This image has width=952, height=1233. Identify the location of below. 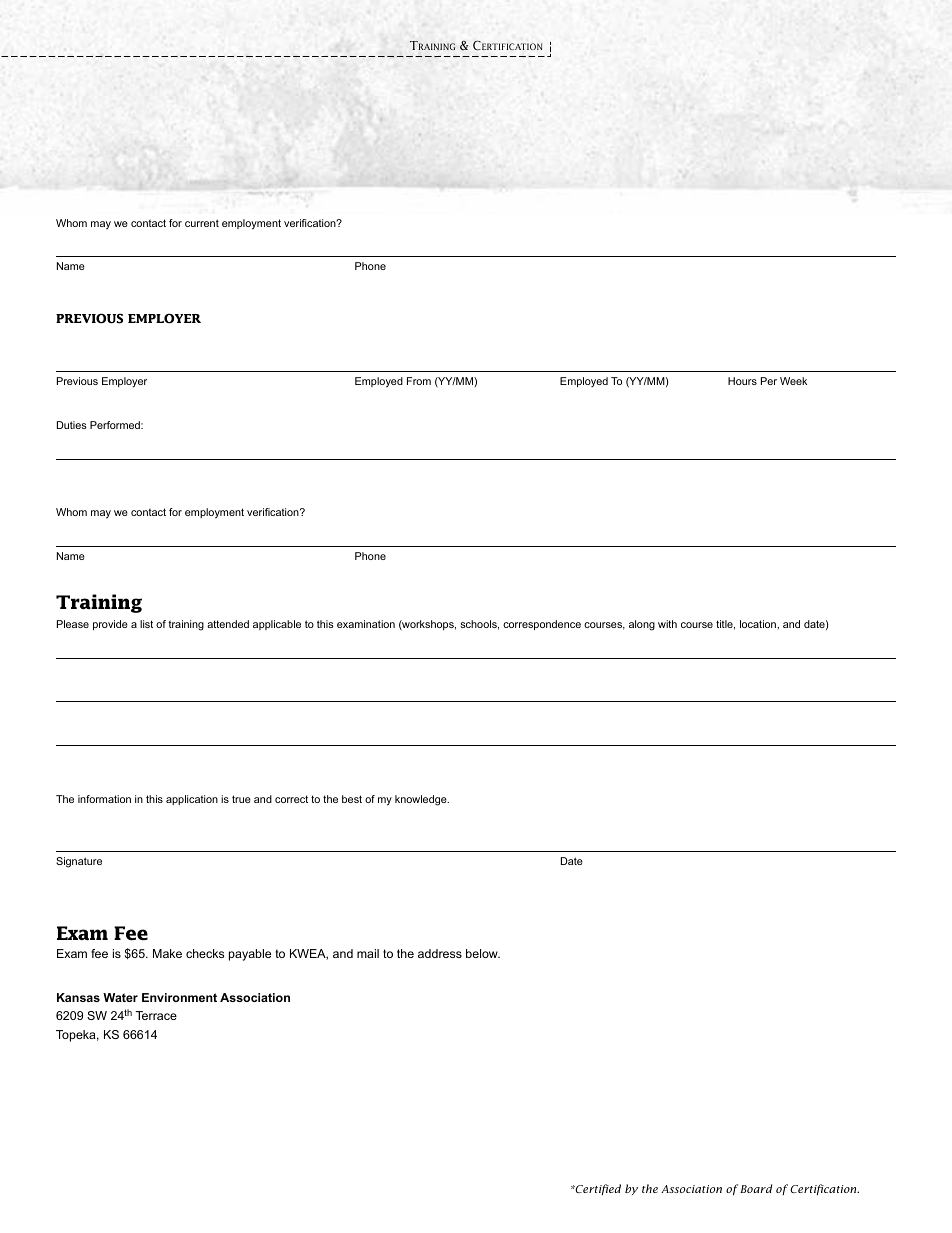
(483, 953).
